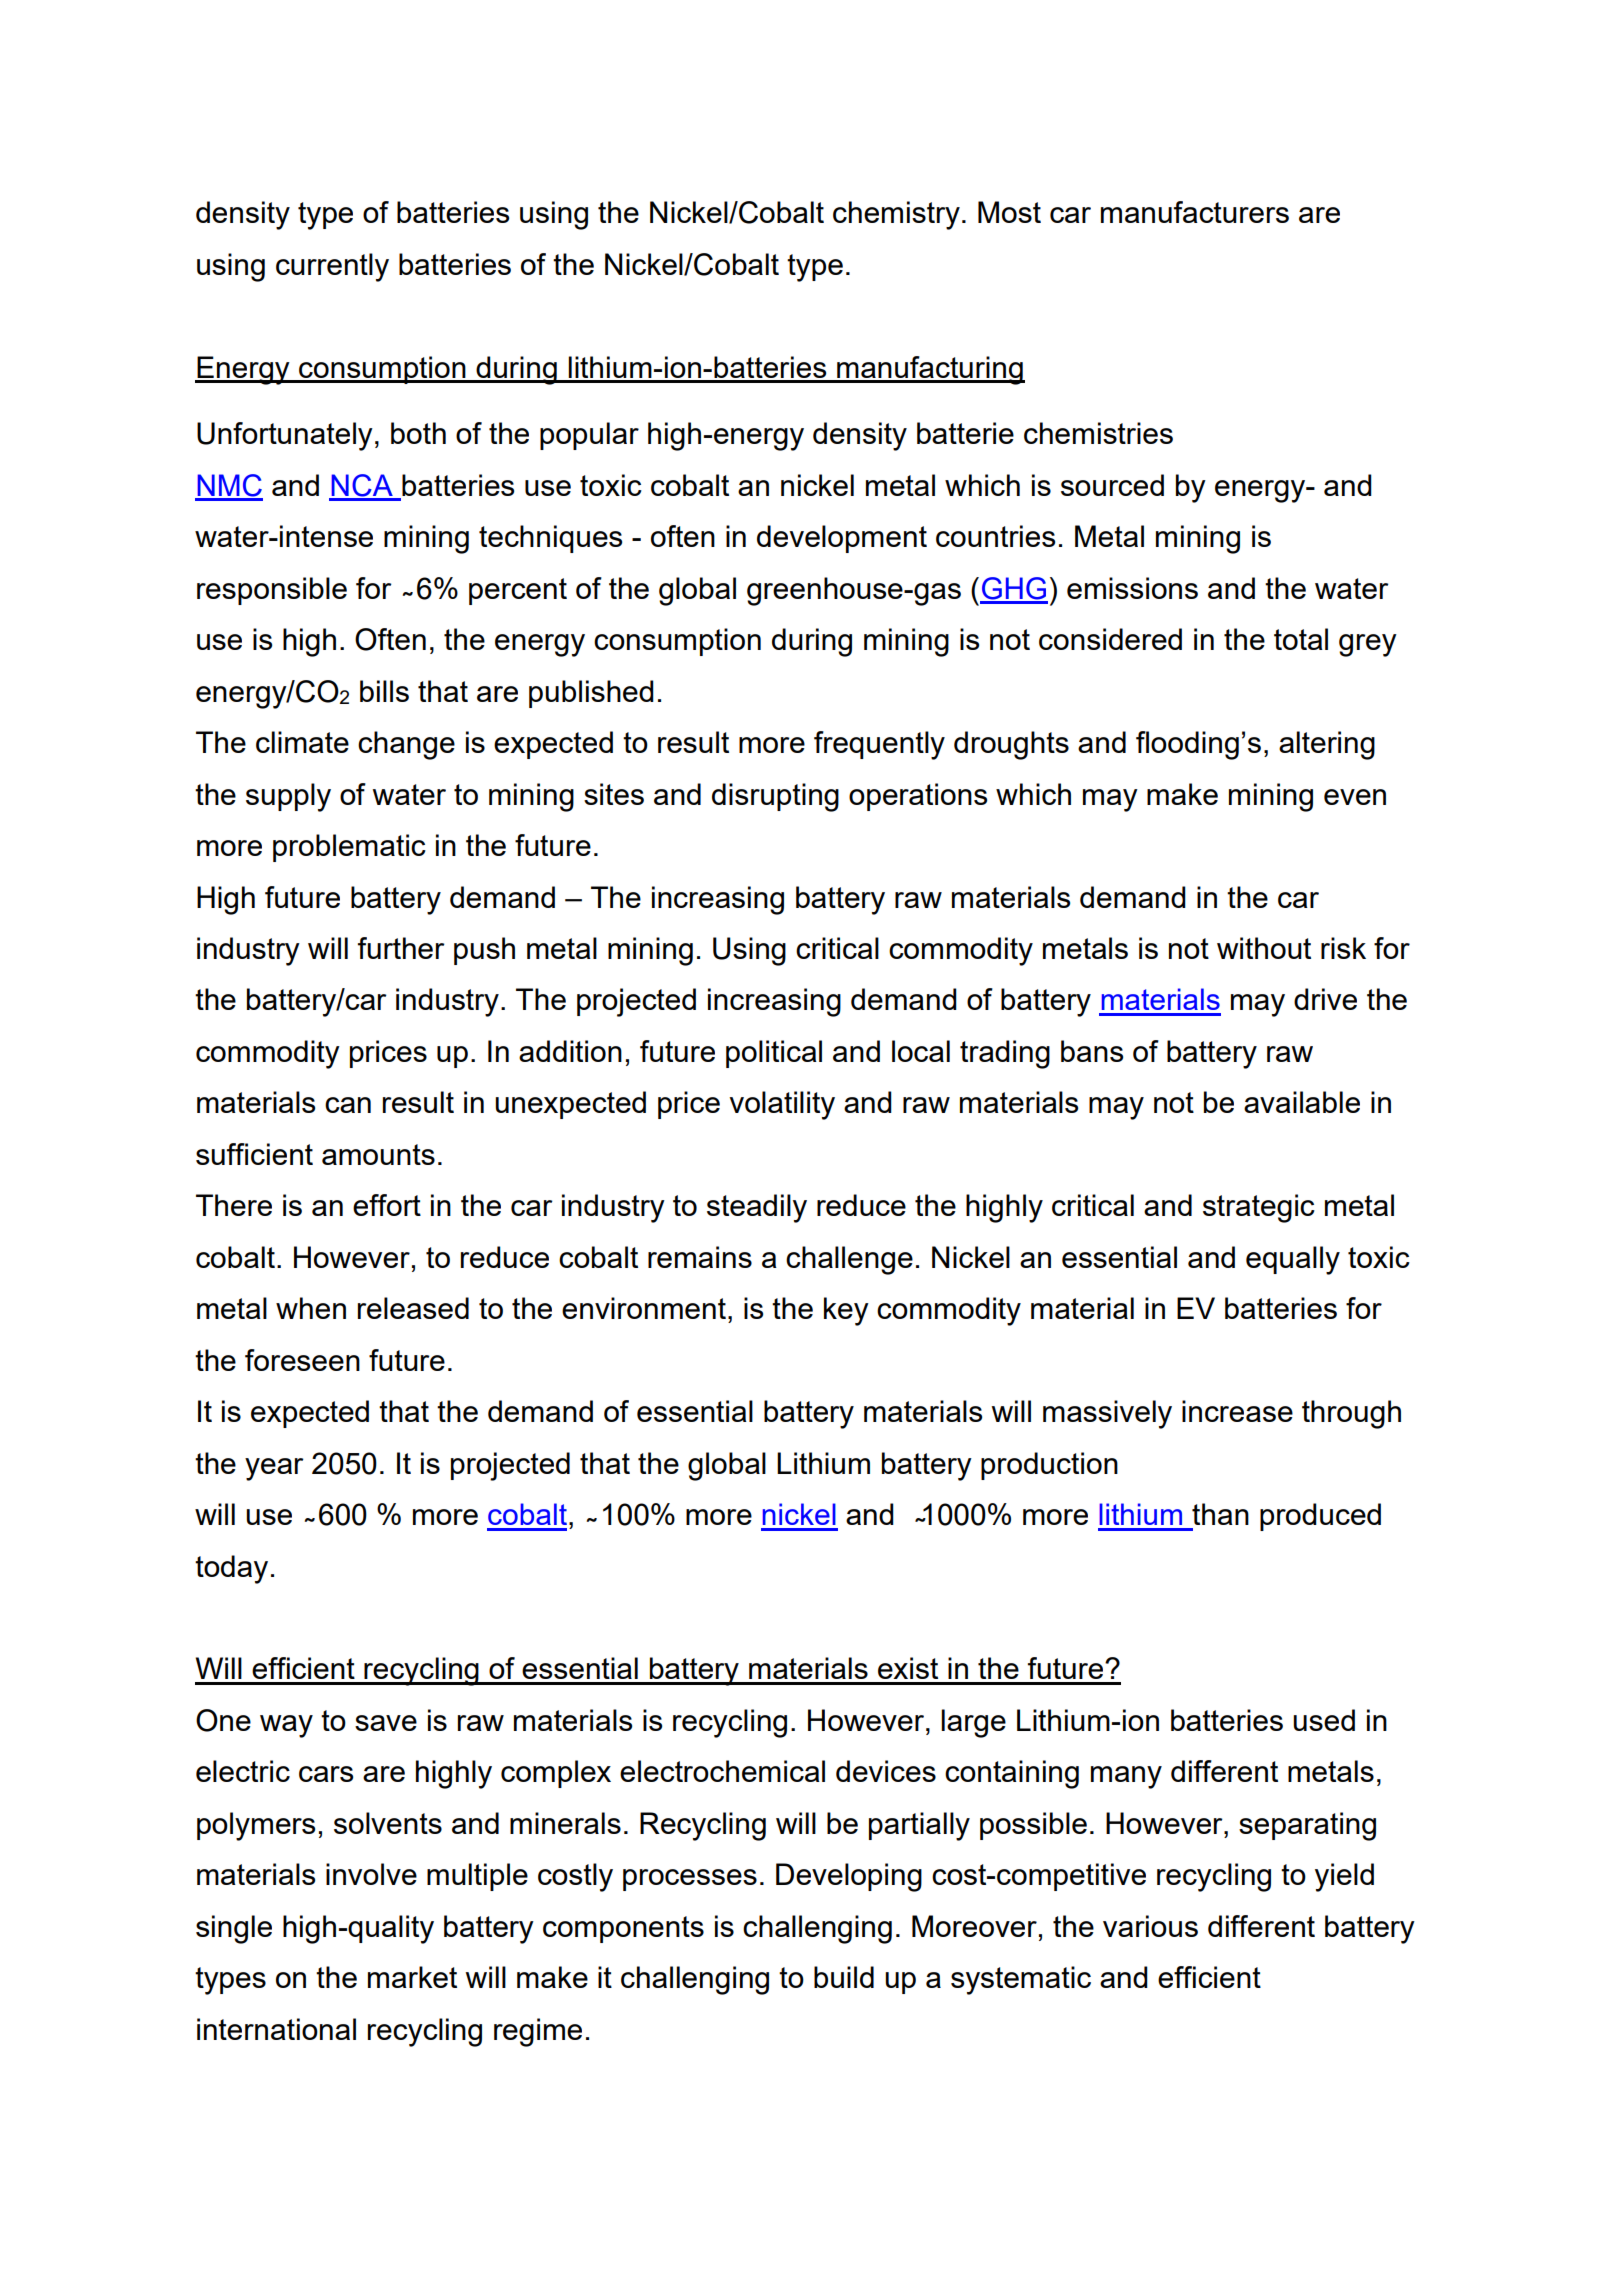 Image resolution: width=1615 pixels, height=2284 pixels. I want to click on than, so click(1220, 1514).
